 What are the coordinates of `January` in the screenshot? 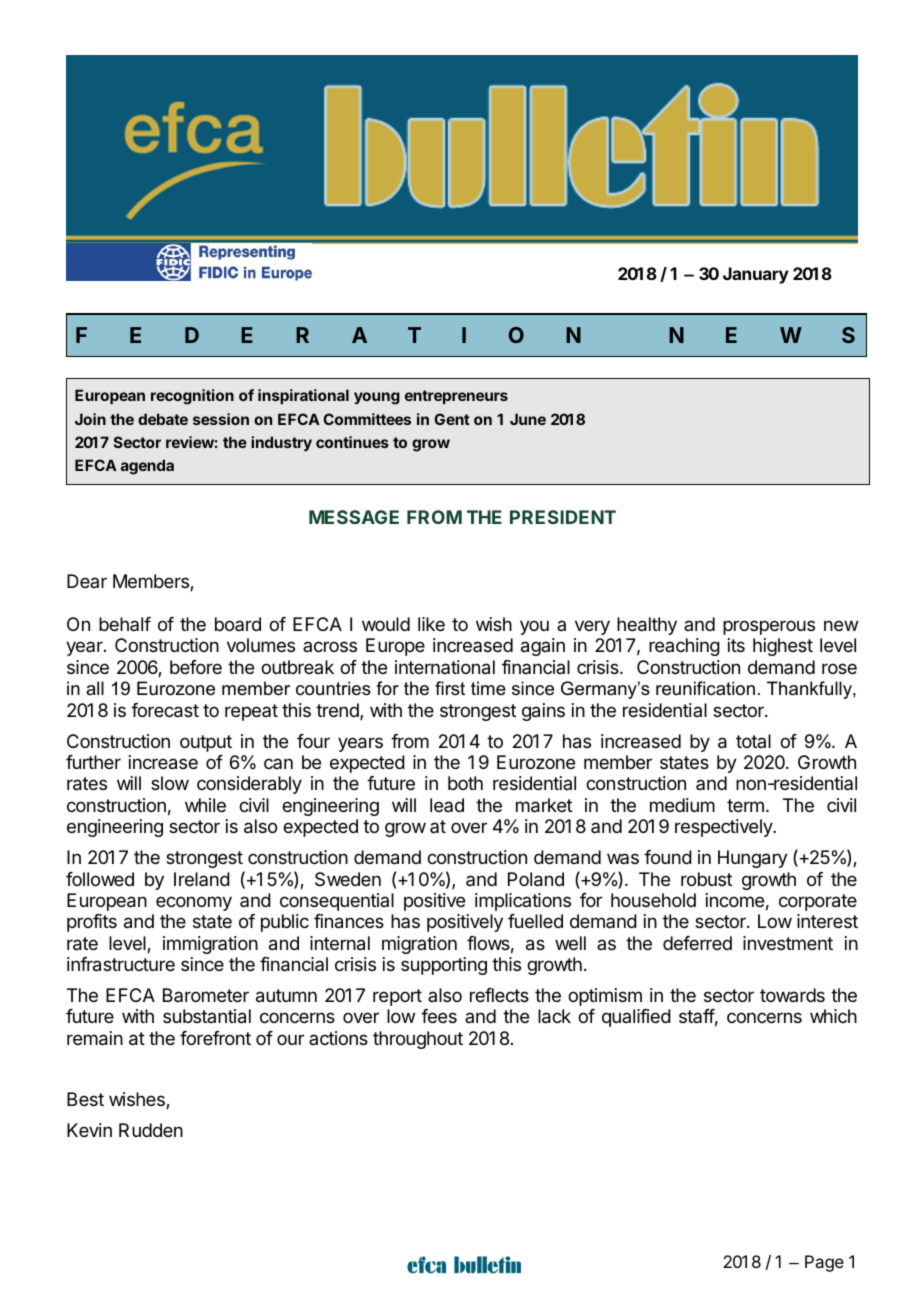 It's located at (756, 275).
